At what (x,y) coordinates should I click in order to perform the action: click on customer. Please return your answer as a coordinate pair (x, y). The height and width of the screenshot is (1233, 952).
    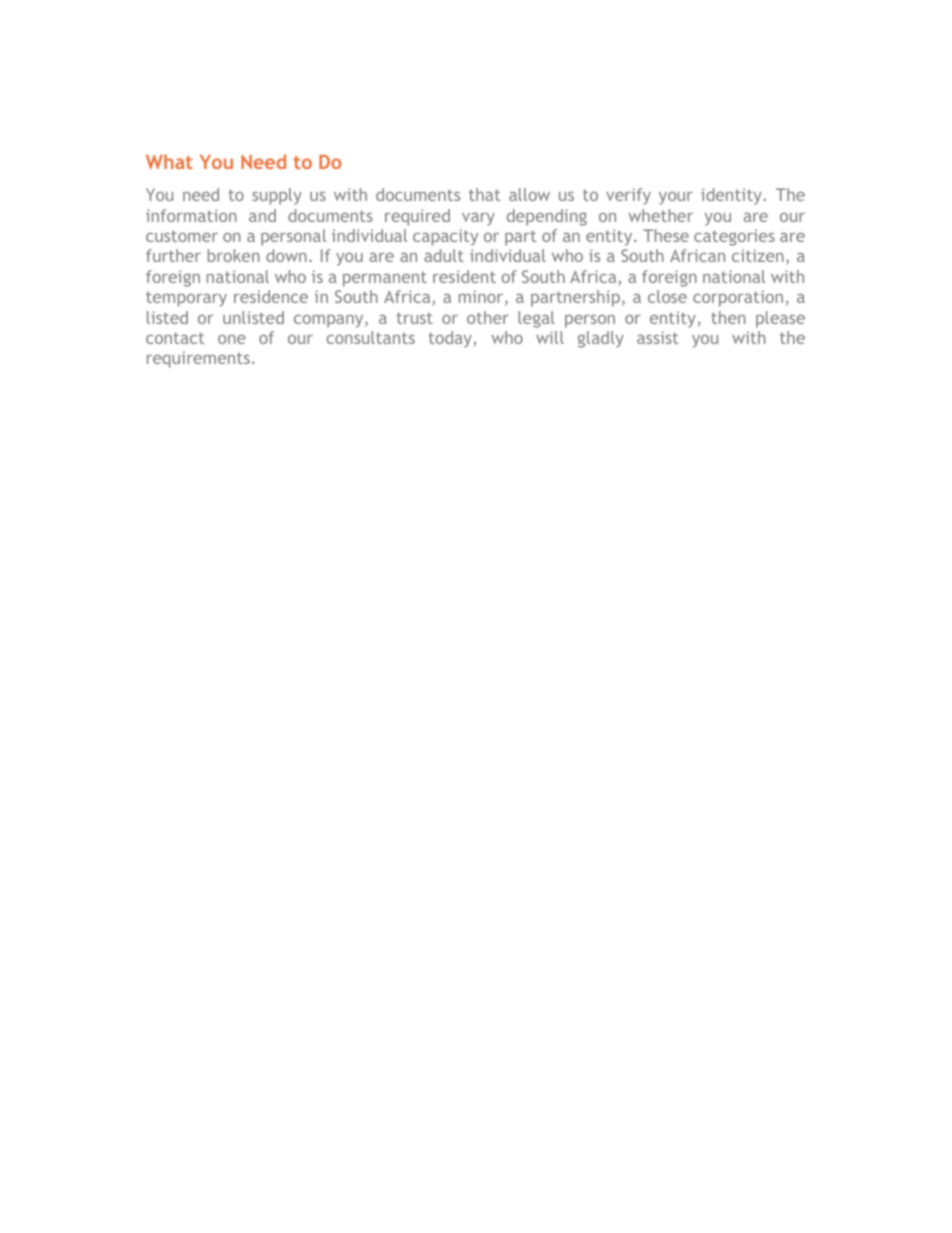
    Looking at the image, I should click on (182, 236).
